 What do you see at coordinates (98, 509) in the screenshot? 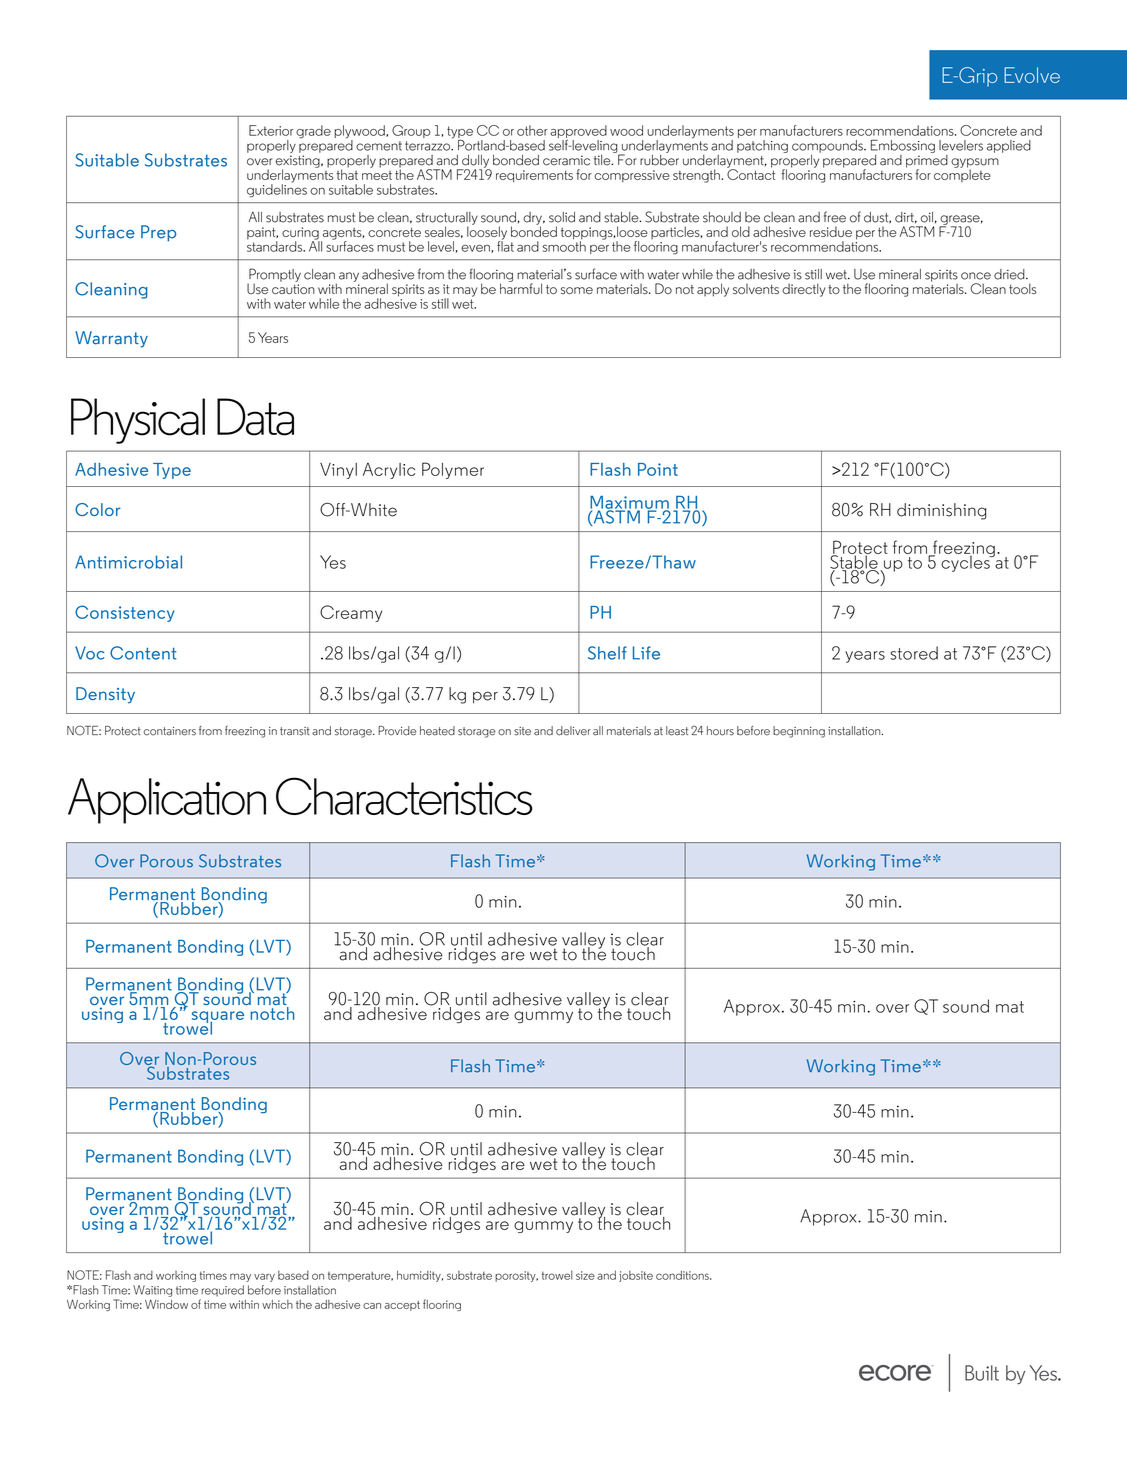
I see `Color` at bounding box center [98, 509].
